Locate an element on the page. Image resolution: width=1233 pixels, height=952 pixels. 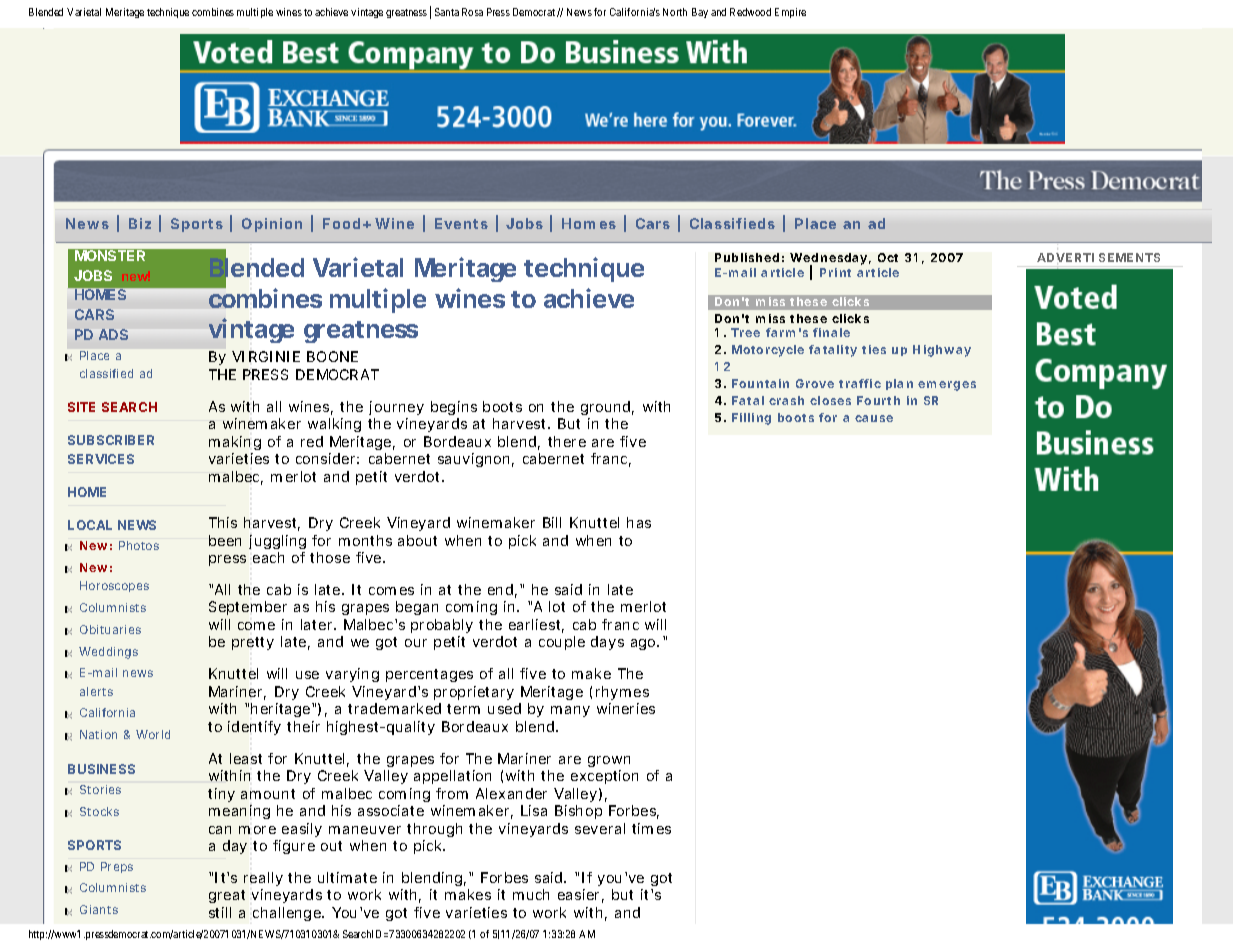
been is located at coordinates (225, 540).
